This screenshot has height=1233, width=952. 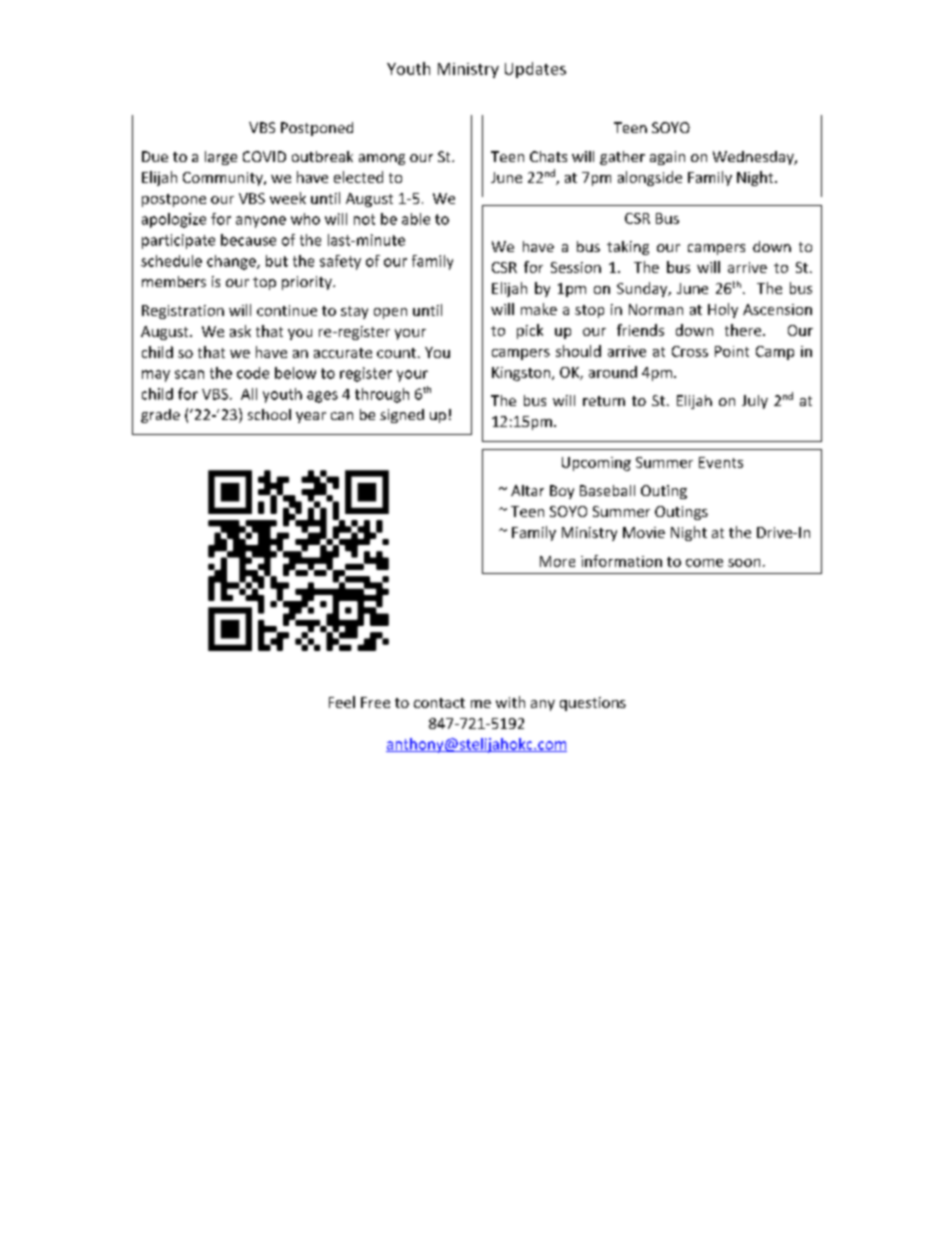 What do you see at coordinates (755, 402) in the screenshot?
I see `July` at bounding box center [755, 402].
